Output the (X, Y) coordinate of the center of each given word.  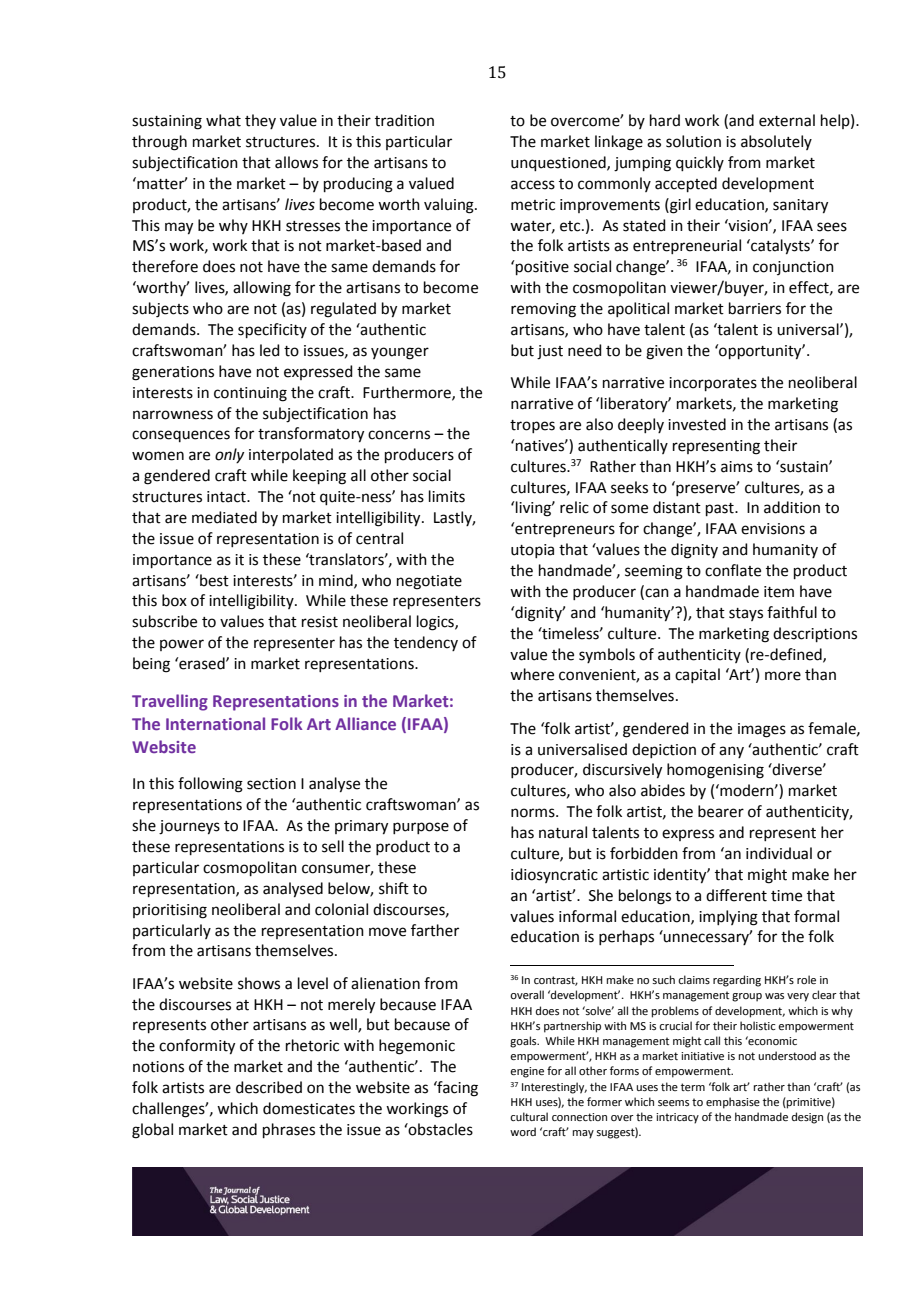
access (533, 185)
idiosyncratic (554, 875)
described (269, 1087)
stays (746, 614)
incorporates (713, 384)
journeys (189, 827)
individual (779, 853)
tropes (532, 426)
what (223, 120)
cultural (529, 1116)
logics (436, 623)
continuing (250, 394)
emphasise (733, 1103)
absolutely (776, 142)
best (213, 580)
